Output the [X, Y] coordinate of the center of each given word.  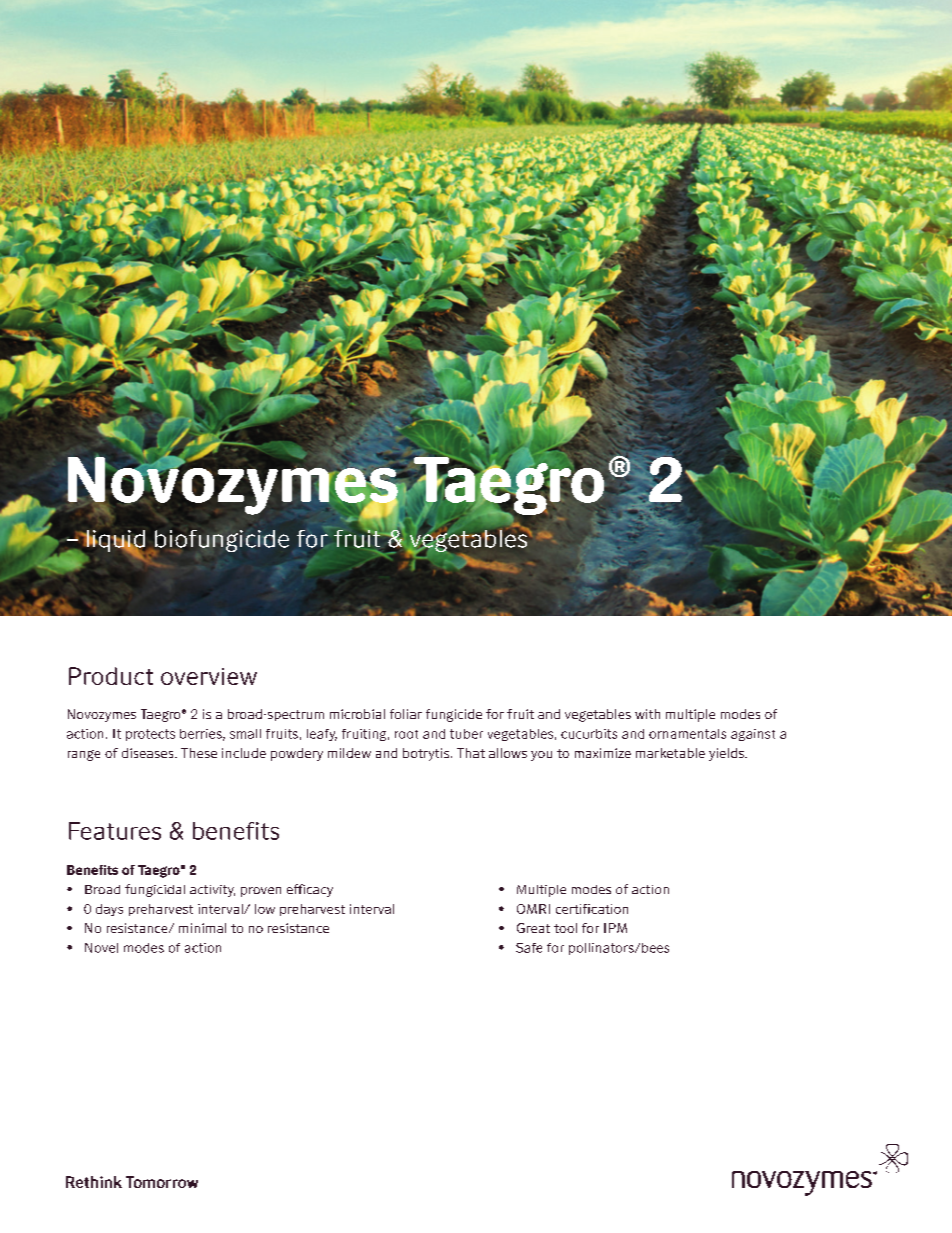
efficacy [310, 890]
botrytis [427, 754]
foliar [406, 714]
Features [115, 831]
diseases [149, 753]
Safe [529, 948]
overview [209, 676]
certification [592, 909]
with [647, 714]
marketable [670, 753]
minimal [202, 928]
